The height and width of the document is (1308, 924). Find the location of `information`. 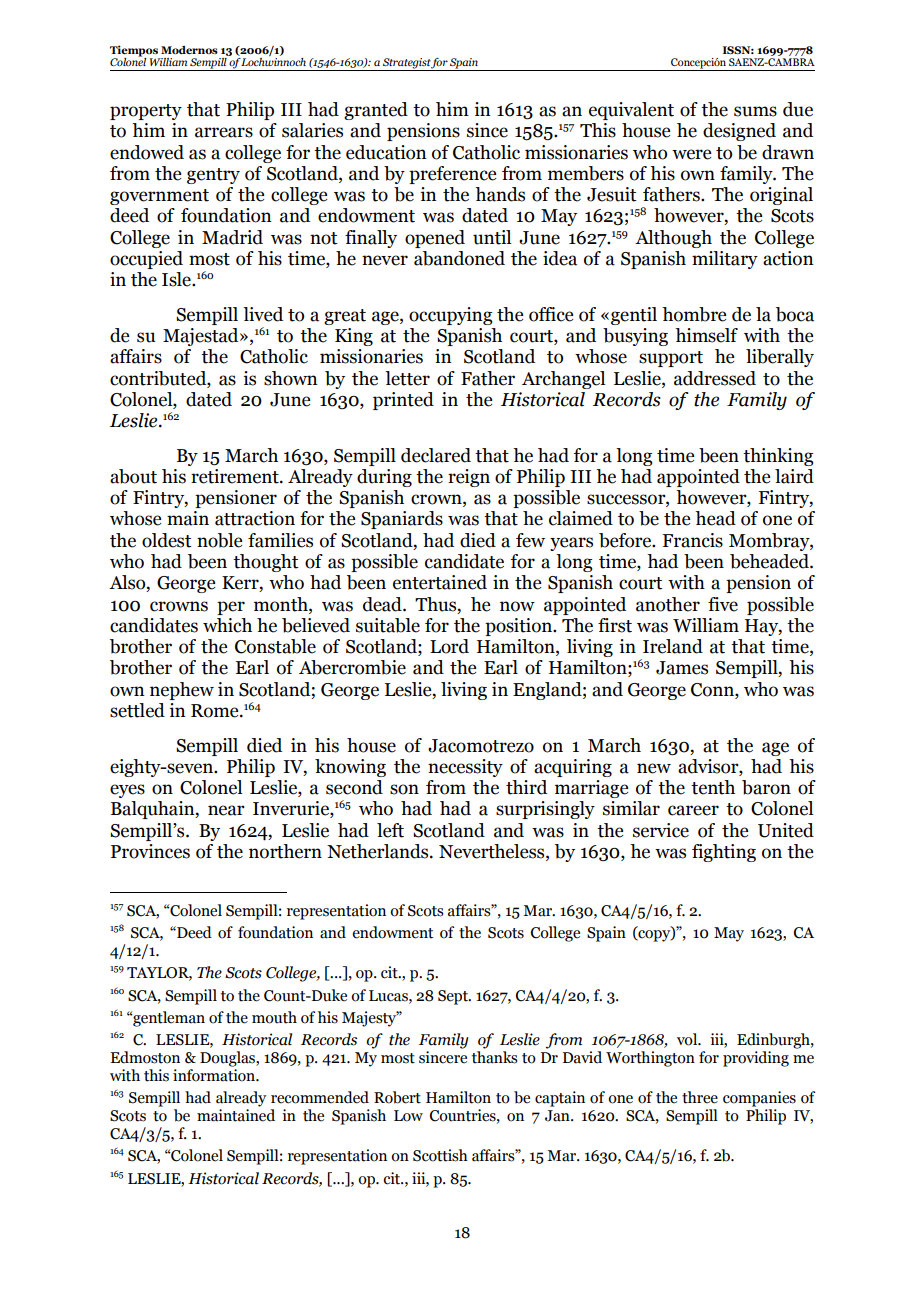

information is located at coordinates (215, 1075).
